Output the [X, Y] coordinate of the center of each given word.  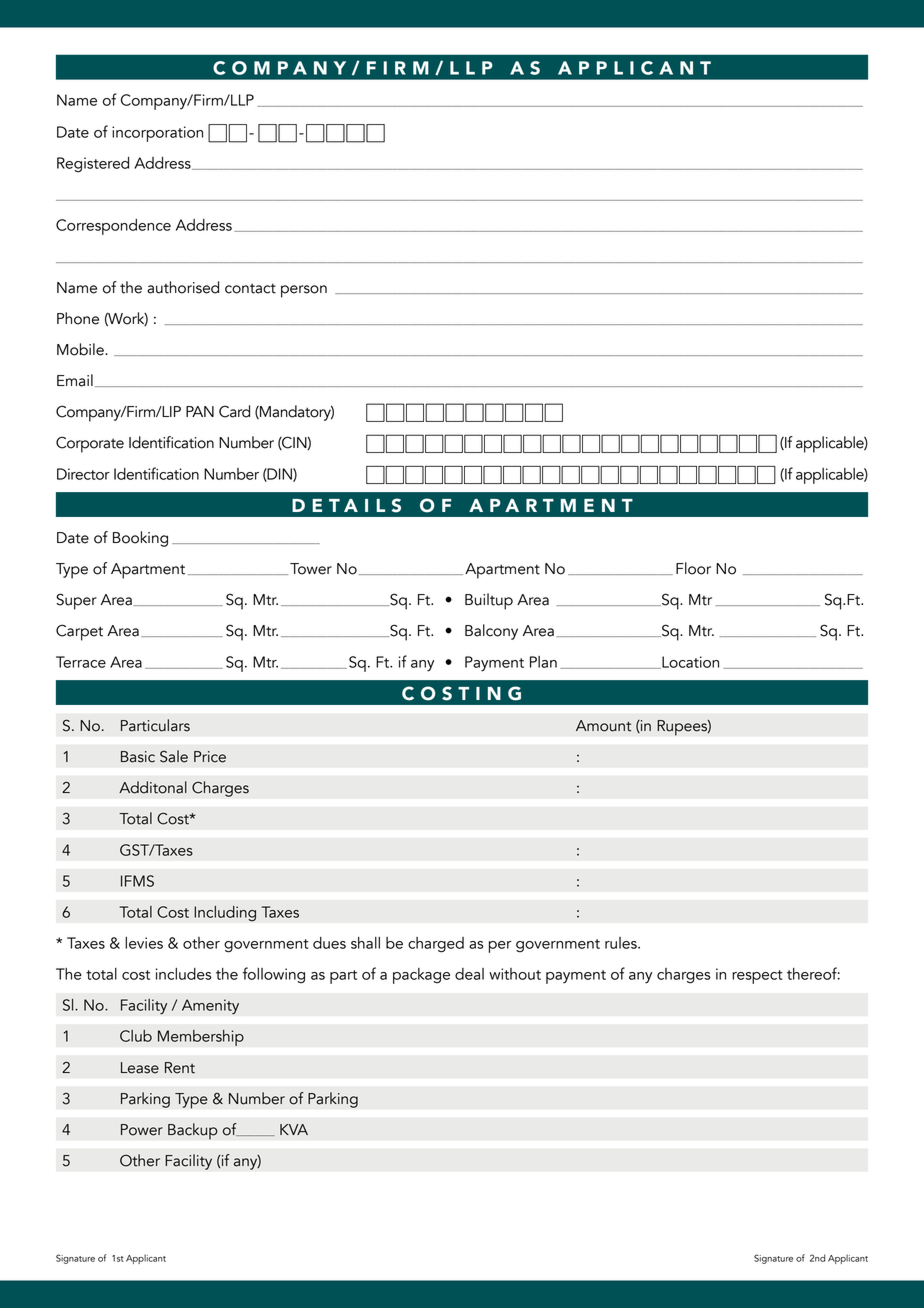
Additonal [153, 787]
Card [234, 411]
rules [622, 943]
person [304, 291]
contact [250, 288]
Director [83, 474]
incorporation [157, 134]
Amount [603, 726]
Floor [693, 568]
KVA [294, 1129]
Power [142, 1130]
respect [757, 977]
